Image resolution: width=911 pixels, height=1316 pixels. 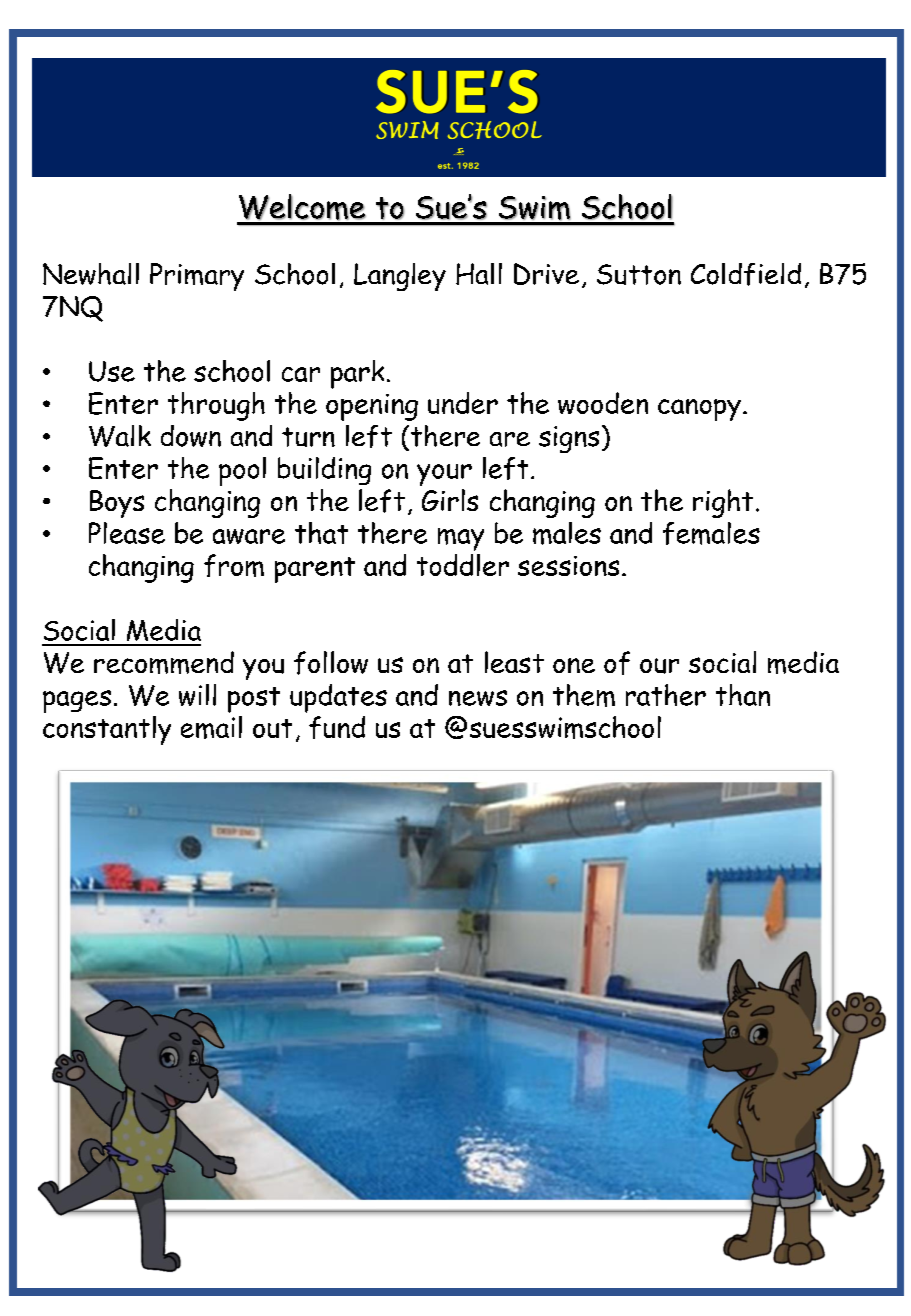 I want to click on opening, so click(x=372, y=407).
